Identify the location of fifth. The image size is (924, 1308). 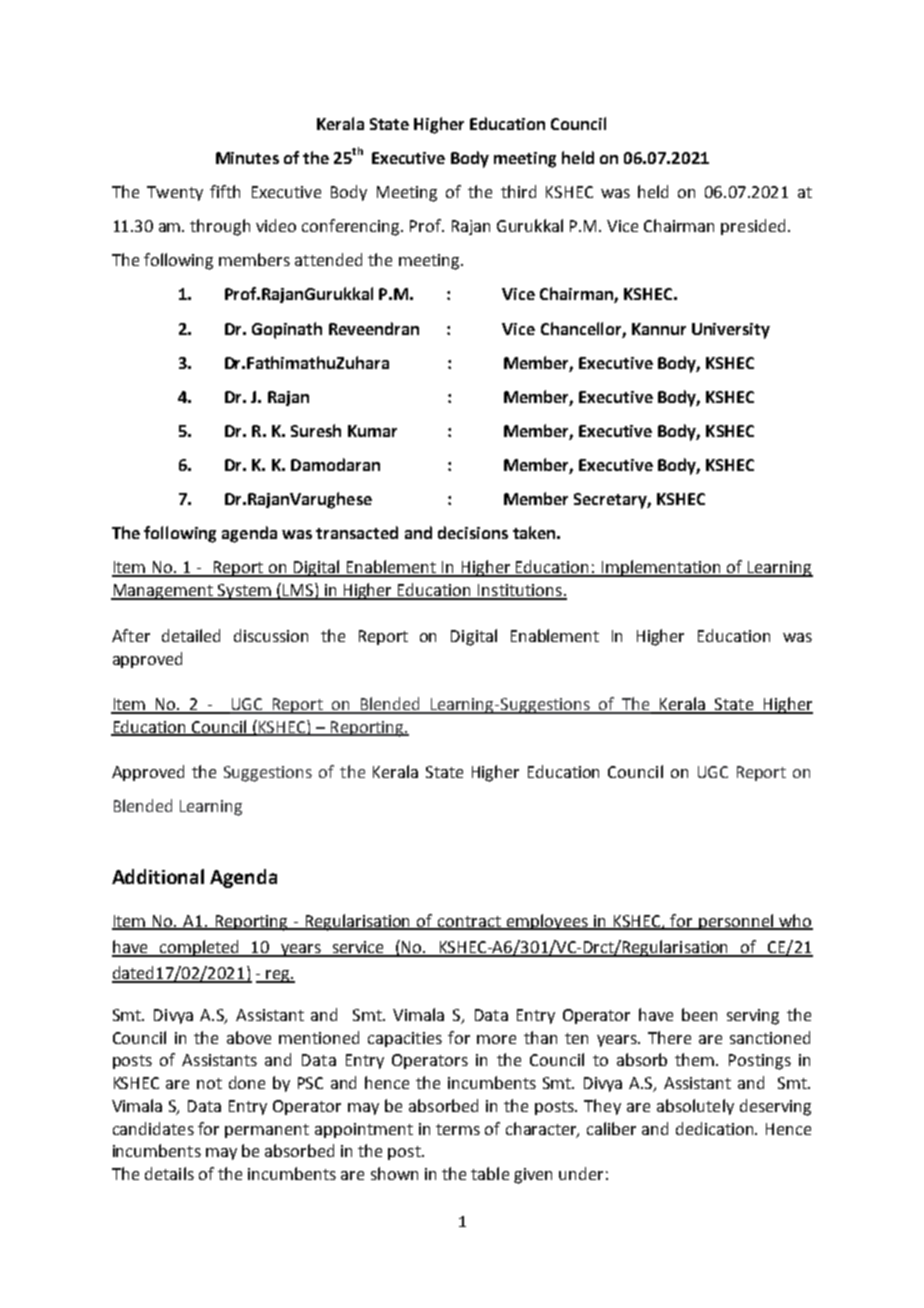
(225, 191).
